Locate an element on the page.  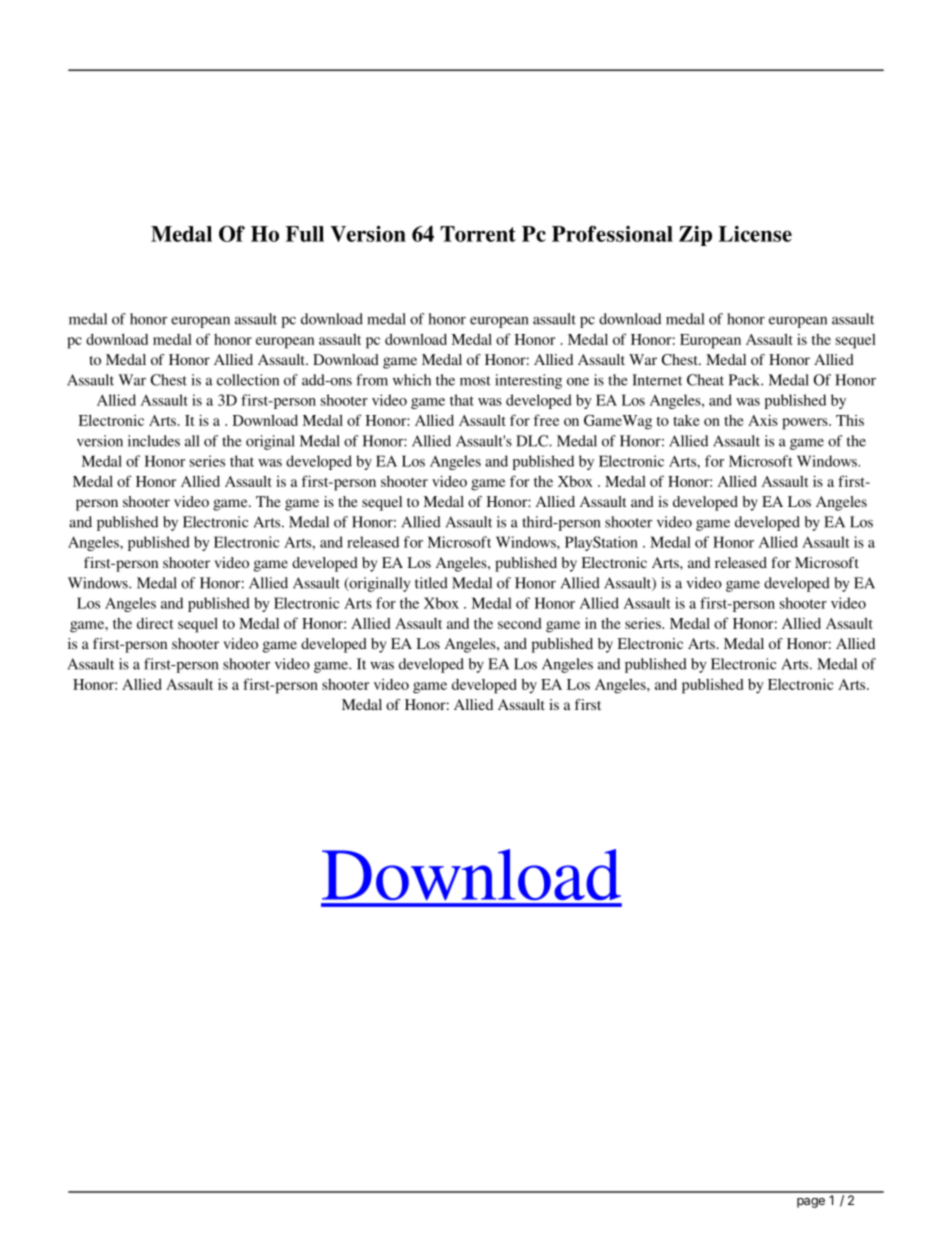
Torrent is located at coordinates (478, 234).
